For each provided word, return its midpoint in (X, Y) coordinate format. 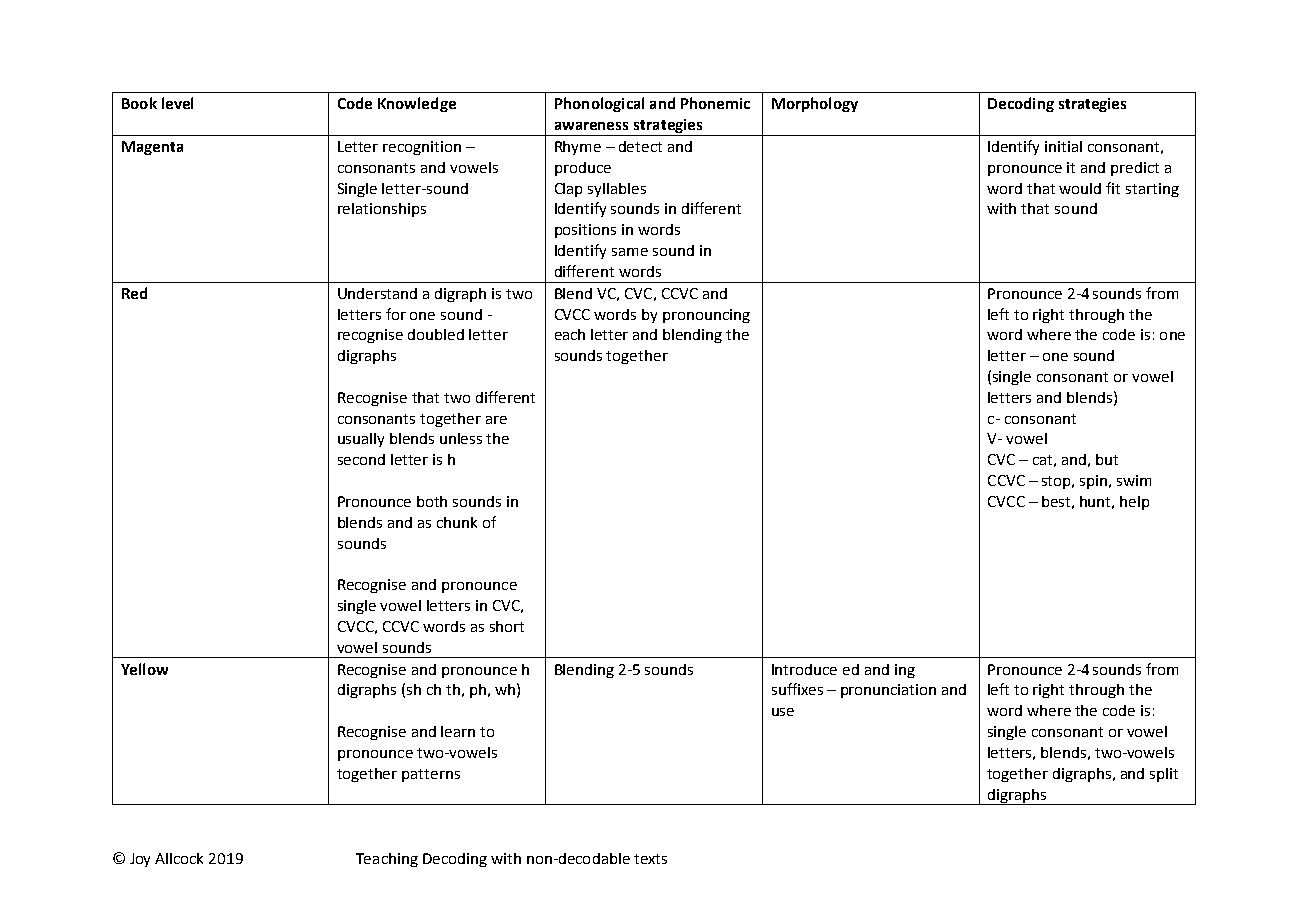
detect (640, 146)
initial (1063, 146)
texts (650, 859)
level (177, 103)
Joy (140, 860)
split (1164, 775)
